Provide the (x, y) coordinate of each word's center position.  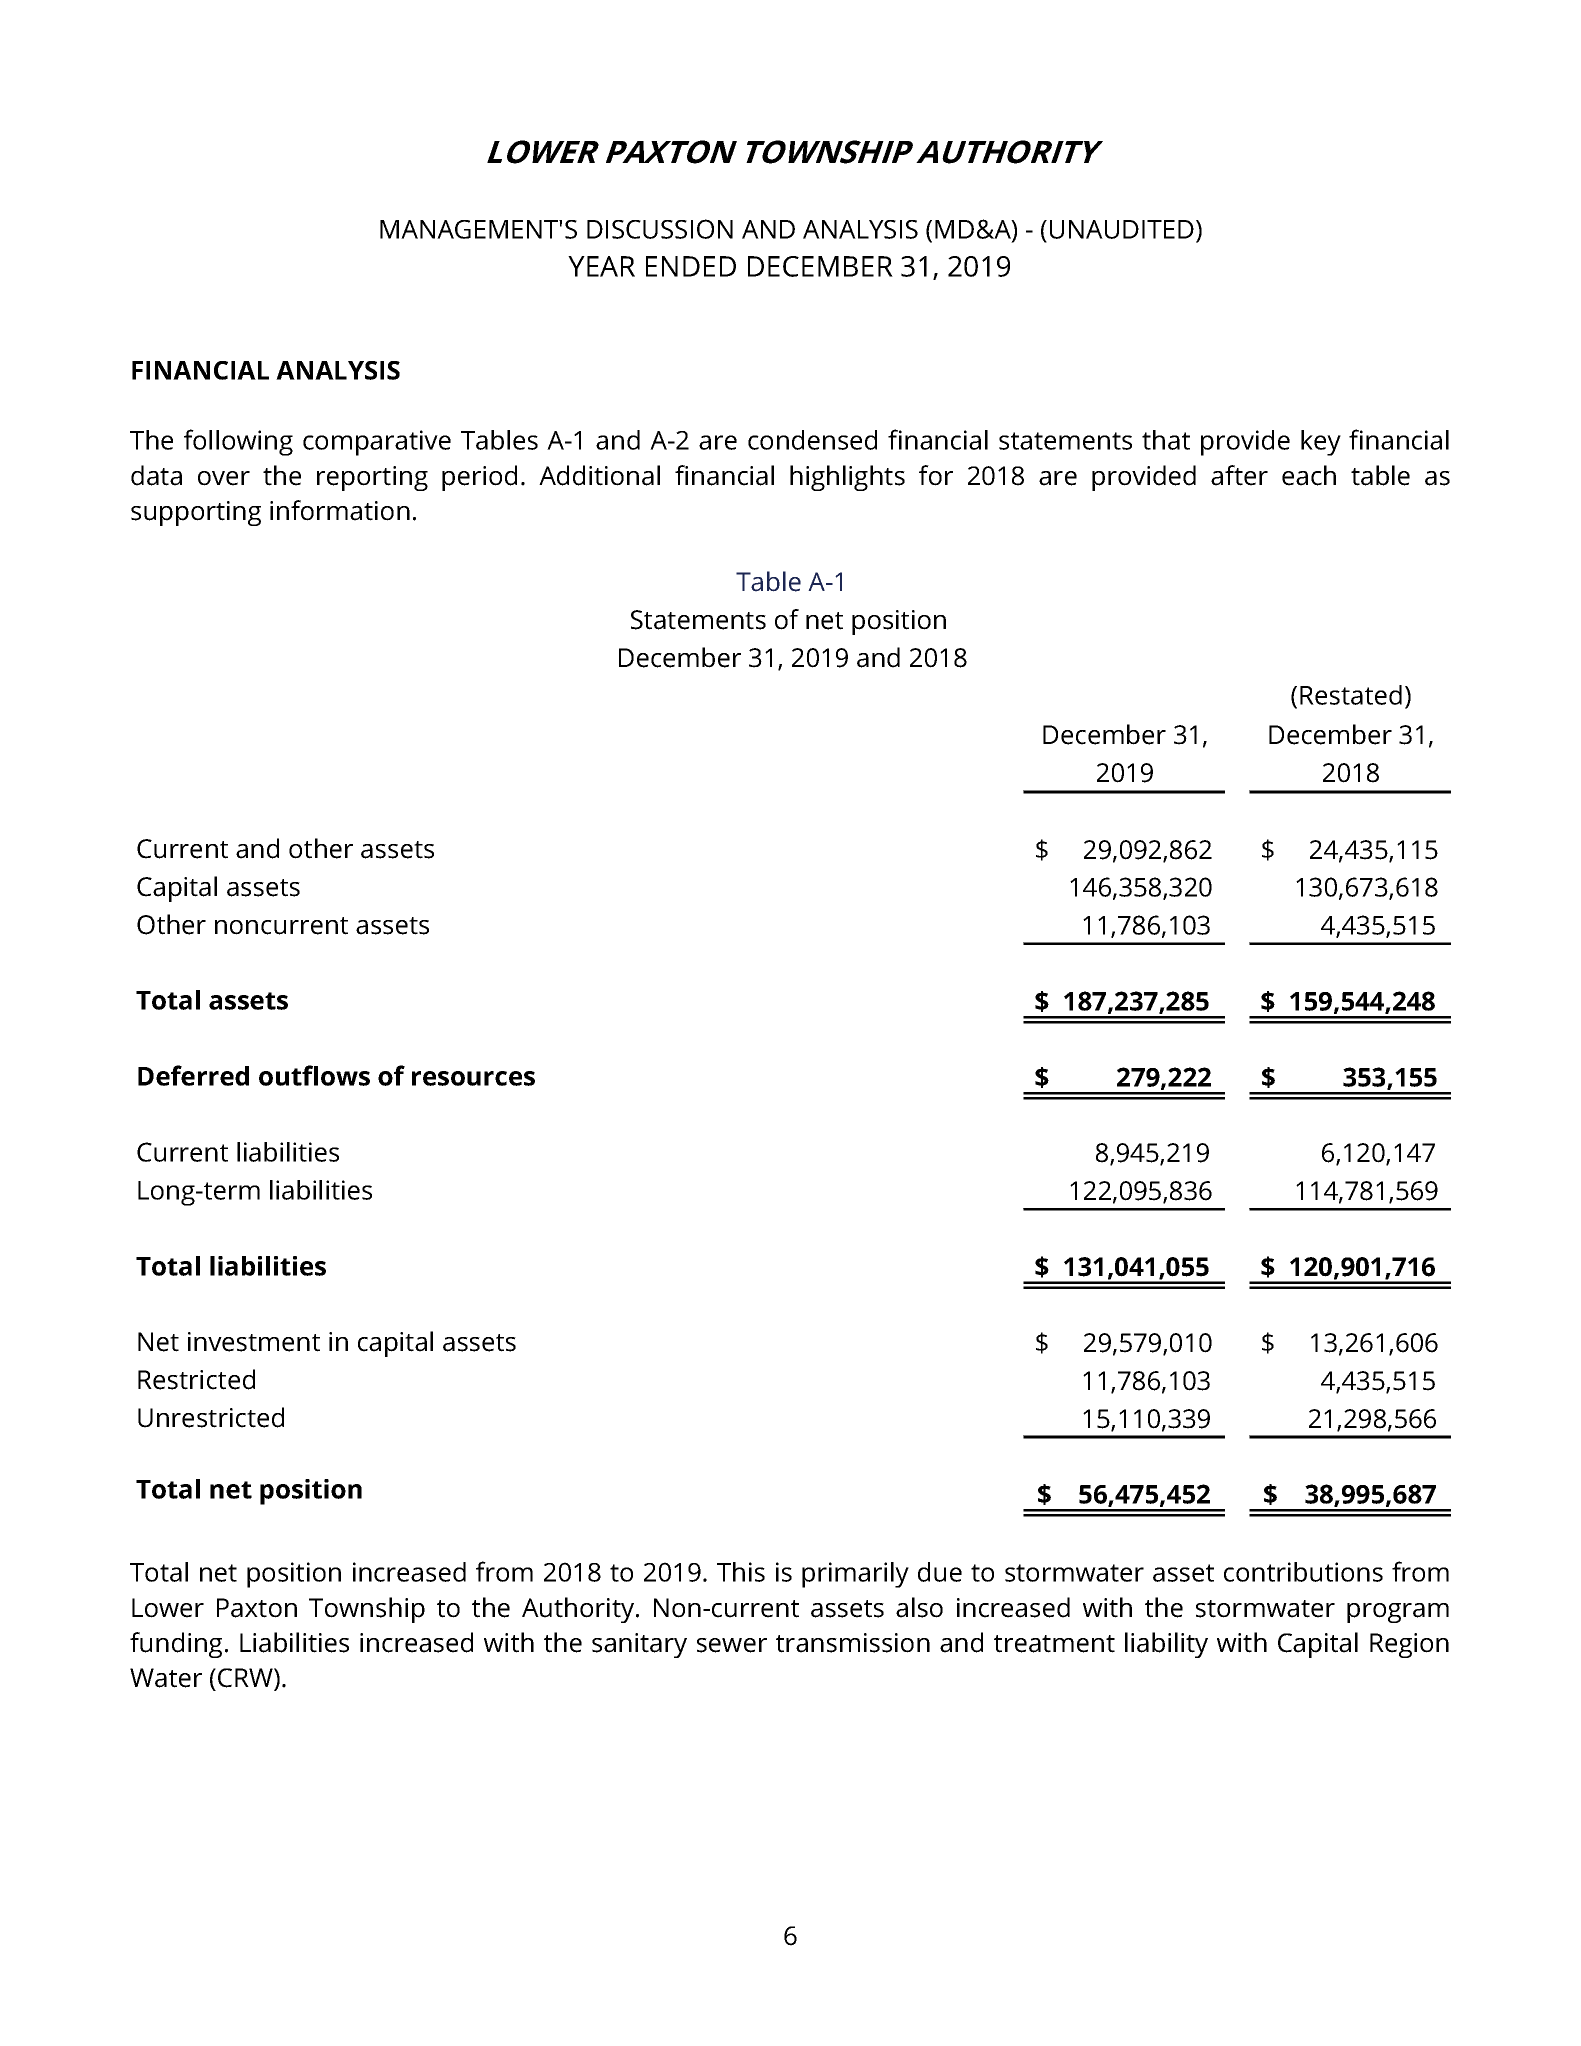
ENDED (691, 266)
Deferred (193, 1075)
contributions (1303, 1572)
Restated (1351, 695)
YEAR (601, 266)
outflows (314, 1075)
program (1398, 1613)
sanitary (639, 1645)
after (1239, 475)
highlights (847, 478)
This (741, 1572)
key (1321, 443)
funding (176, 1645)
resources (473, 1078)
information (340, 510)
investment (254, 1342)
